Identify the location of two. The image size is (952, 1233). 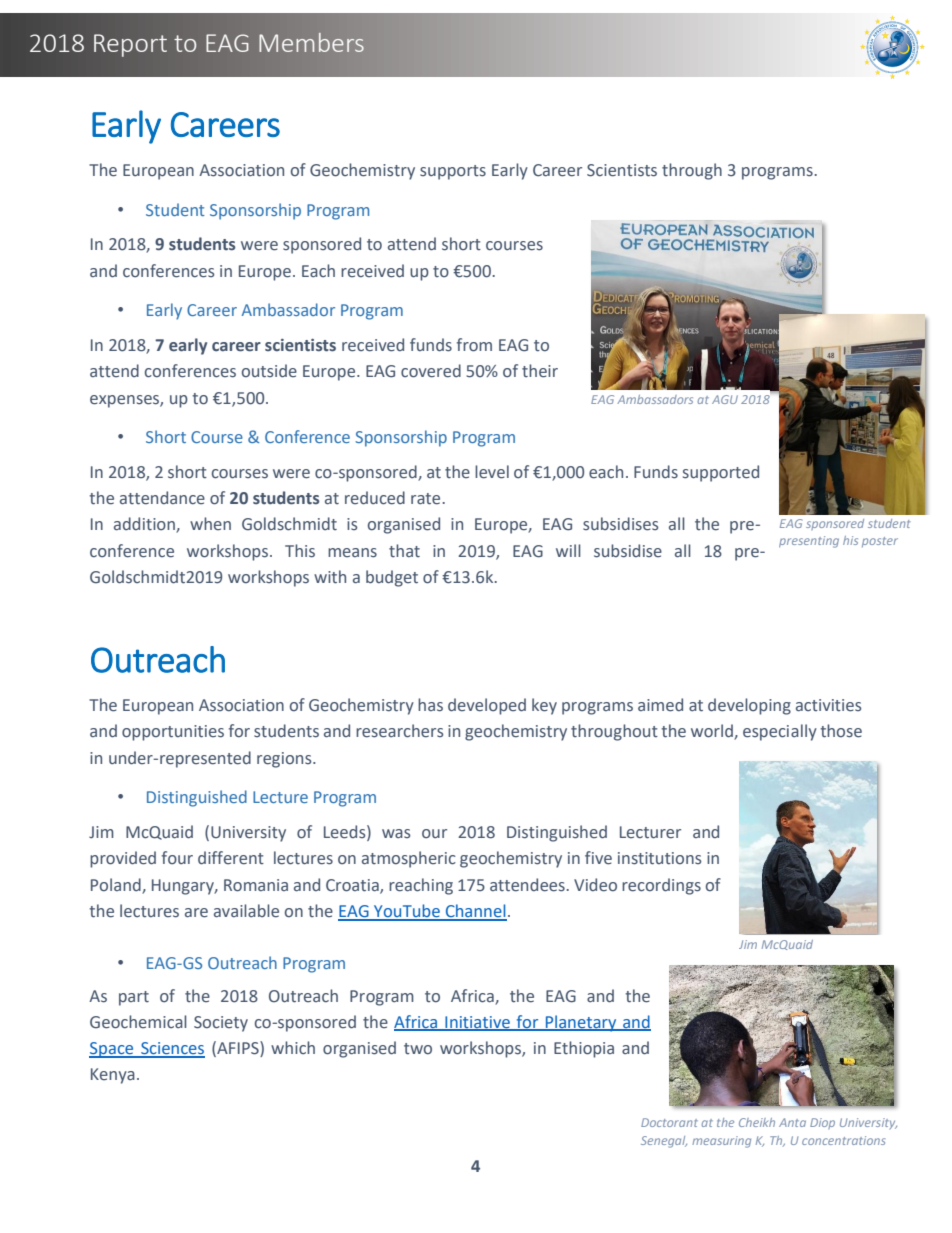
(418, 1049).
